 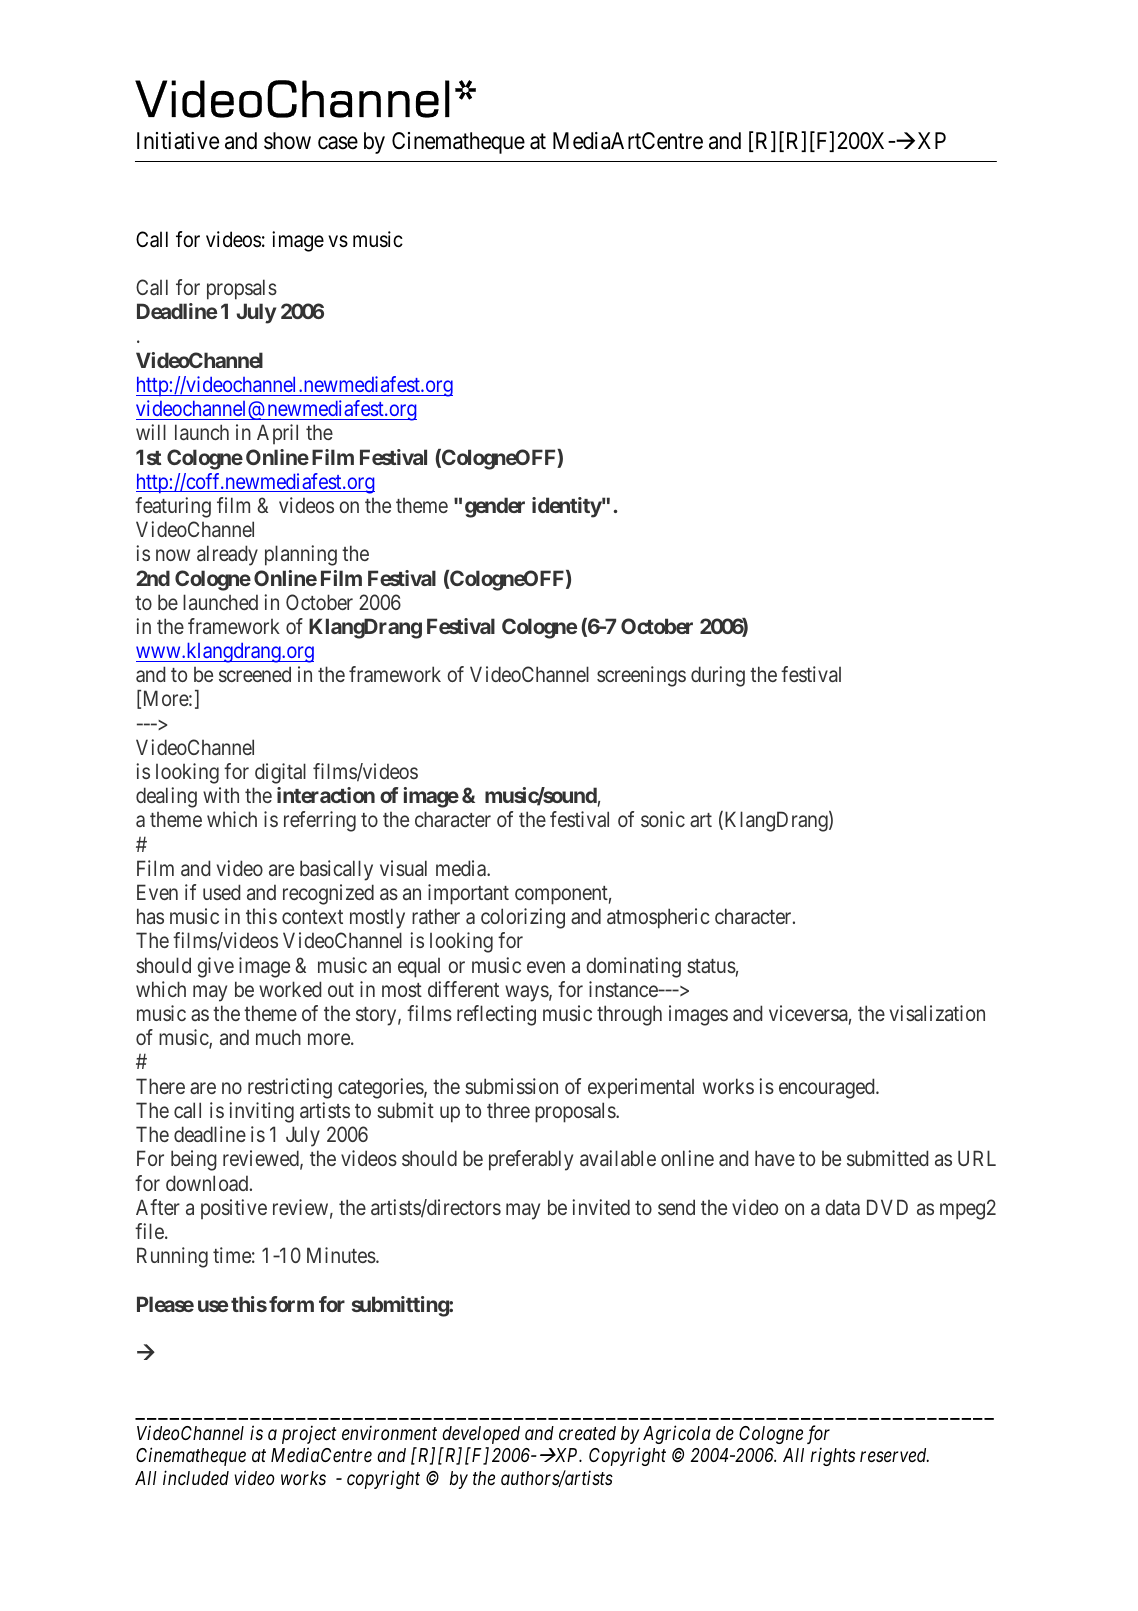 I want to click on already, so click(x=227, y=555).
